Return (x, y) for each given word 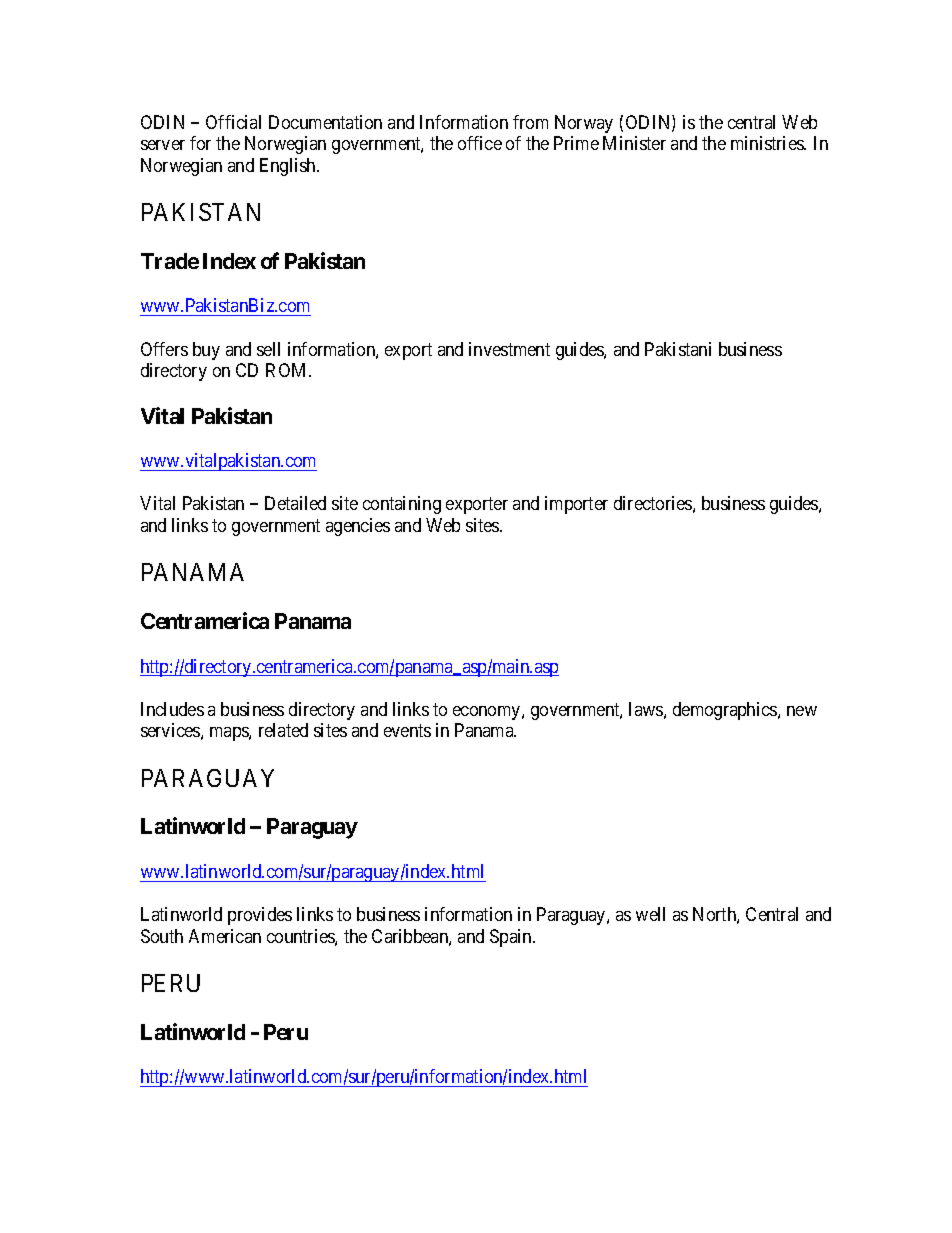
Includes (172, 709)
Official (233, 122)
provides (260, 916)
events (407, 731)
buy (206, 351)
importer (576, 505)
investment (509, 349)
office (480, 143)
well (650, 914)
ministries (768, 143)
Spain (512, 938)
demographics (726, 711)
